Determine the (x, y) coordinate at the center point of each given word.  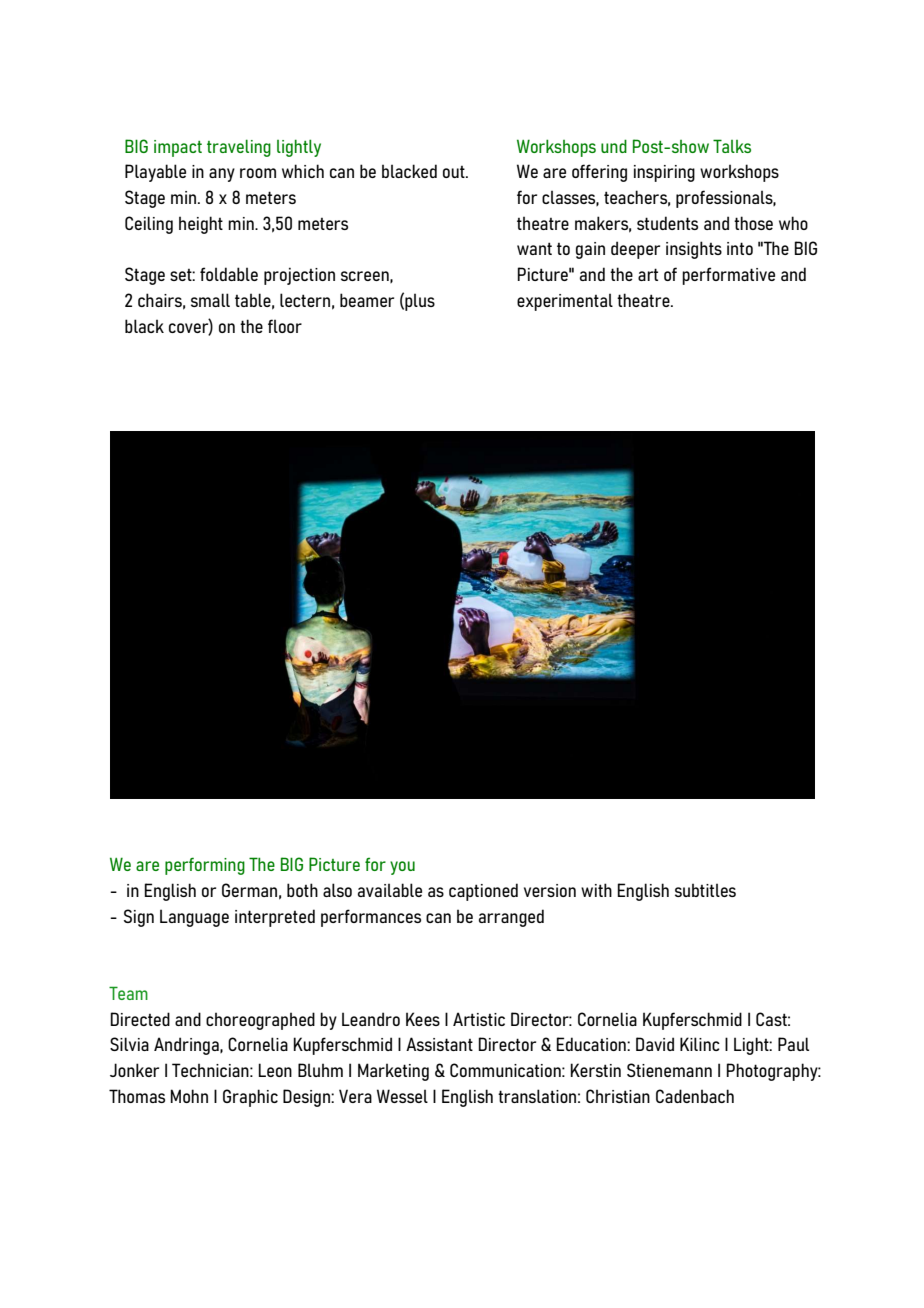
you (402, 868)
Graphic (250, 1098)
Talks (732, 146)
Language (194, 918)
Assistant (439, 1044)
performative (728, 276)
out (455, 172)
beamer (367, 300)
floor (285, 326)
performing (205, 866)
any (222, 175)
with (596, 890)
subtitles (705, 890)
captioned (483, 892)
